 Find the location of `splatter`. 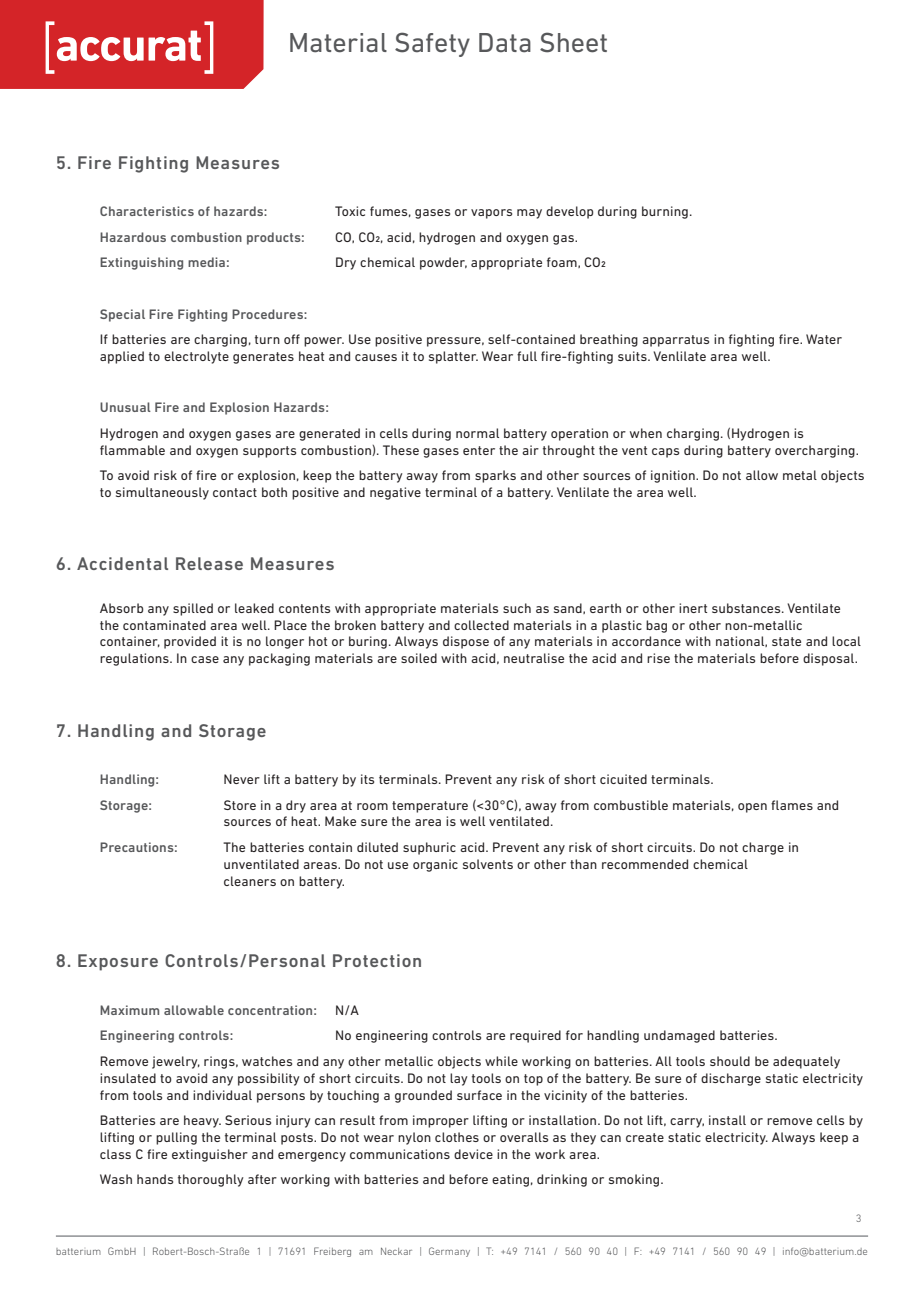

splatter is located at coordinates (453, 357).
